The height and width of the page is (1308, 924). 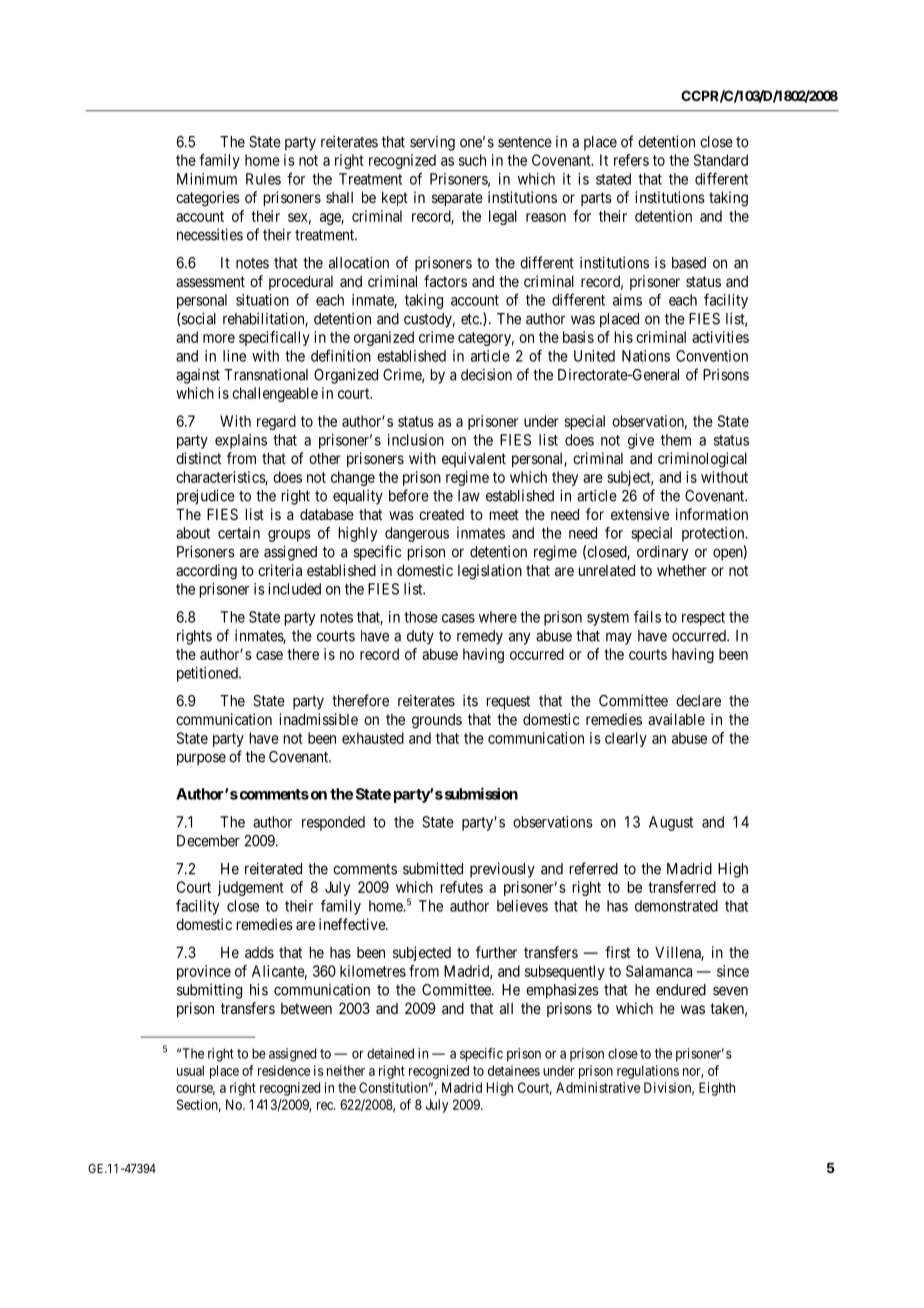 What do you see at coordinates (486, 374) in the page?
I see `decision` at bounding box center [486, 374].
